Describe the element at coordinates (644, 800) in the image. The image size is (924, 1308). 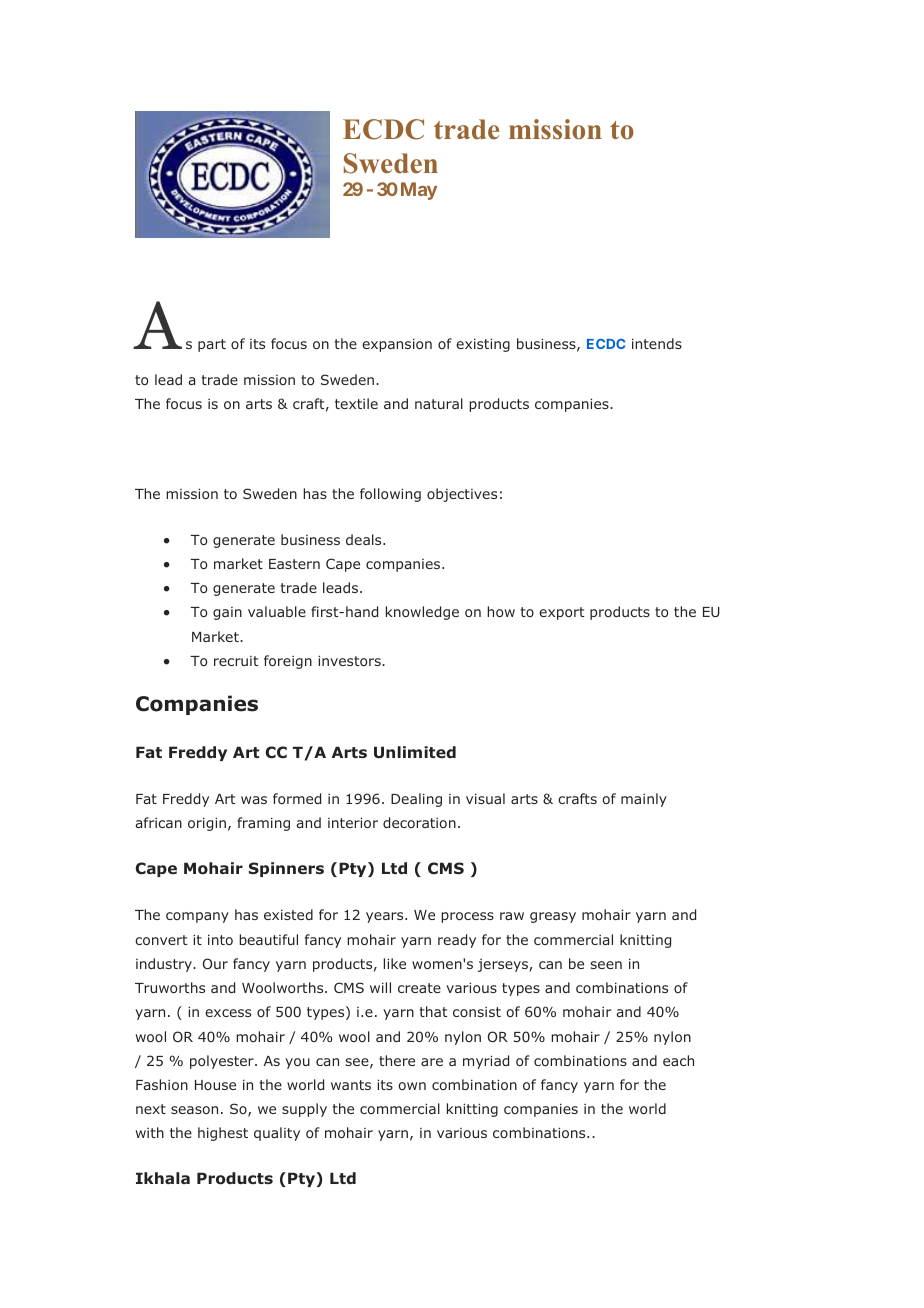
I see `mainly` at that location.
